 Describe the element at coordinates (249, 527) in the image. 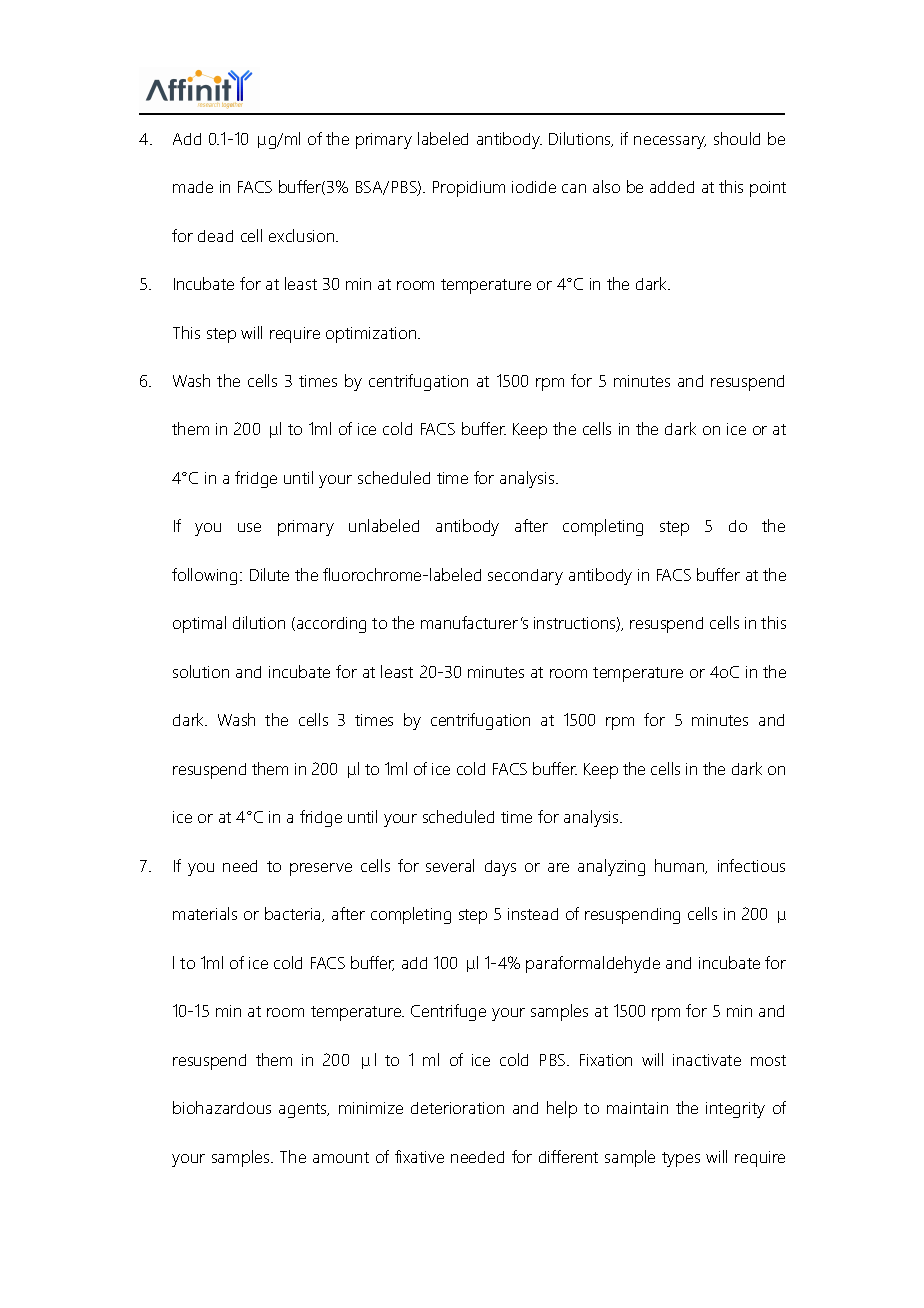

I see `use` at that location.
